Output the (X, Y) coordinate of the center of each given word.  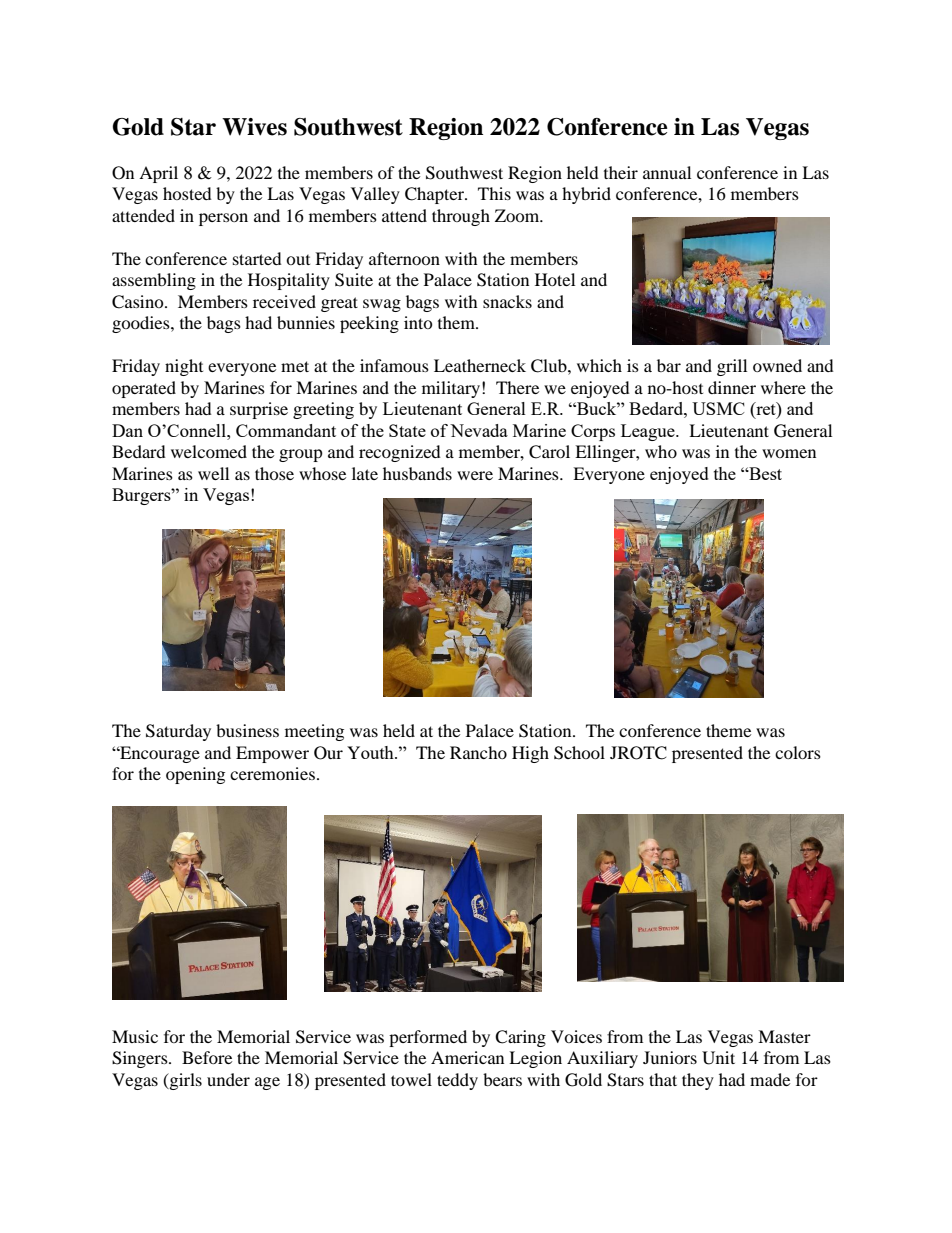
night (184, 367)
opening (195, 775)
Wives (254, 127)
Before (207, 1057)
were (475, 475)
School (579, 753)
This (494, 193)
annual (667, 172)
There (517, 387)
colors (798, 752)
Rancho (478, 752)
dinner (732, 387)
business (247, 730)
